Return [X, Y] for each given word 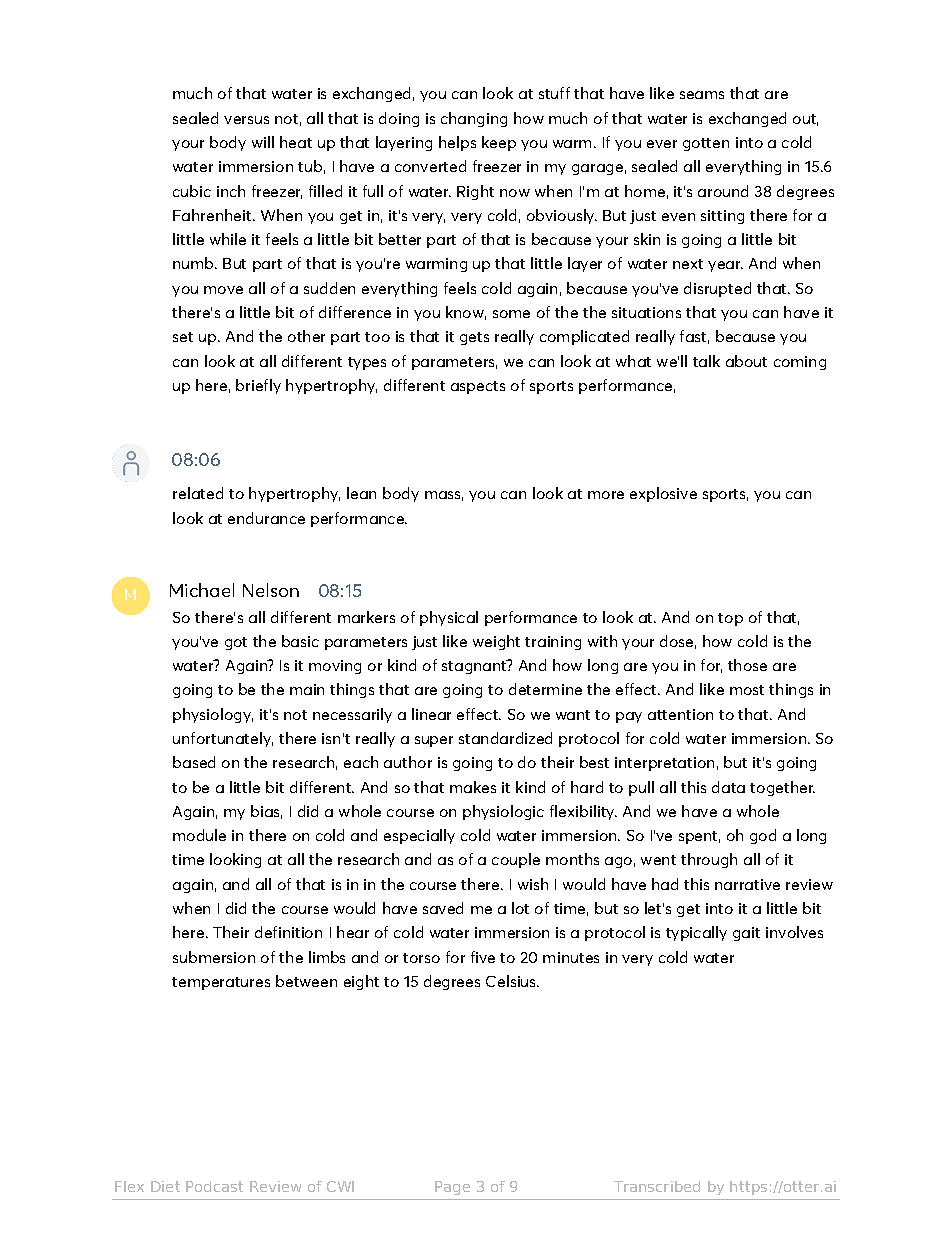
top [730, 619]
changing [474, 119]
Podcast [214, 1186]
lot [520, 908]
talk [706, 361]
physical [449, 618]
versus [246, 120]
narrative [747, 884]
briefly [258, 386]
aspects [478, 387]
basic [300, 641]
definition [288, 932]
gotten [706, 144]
